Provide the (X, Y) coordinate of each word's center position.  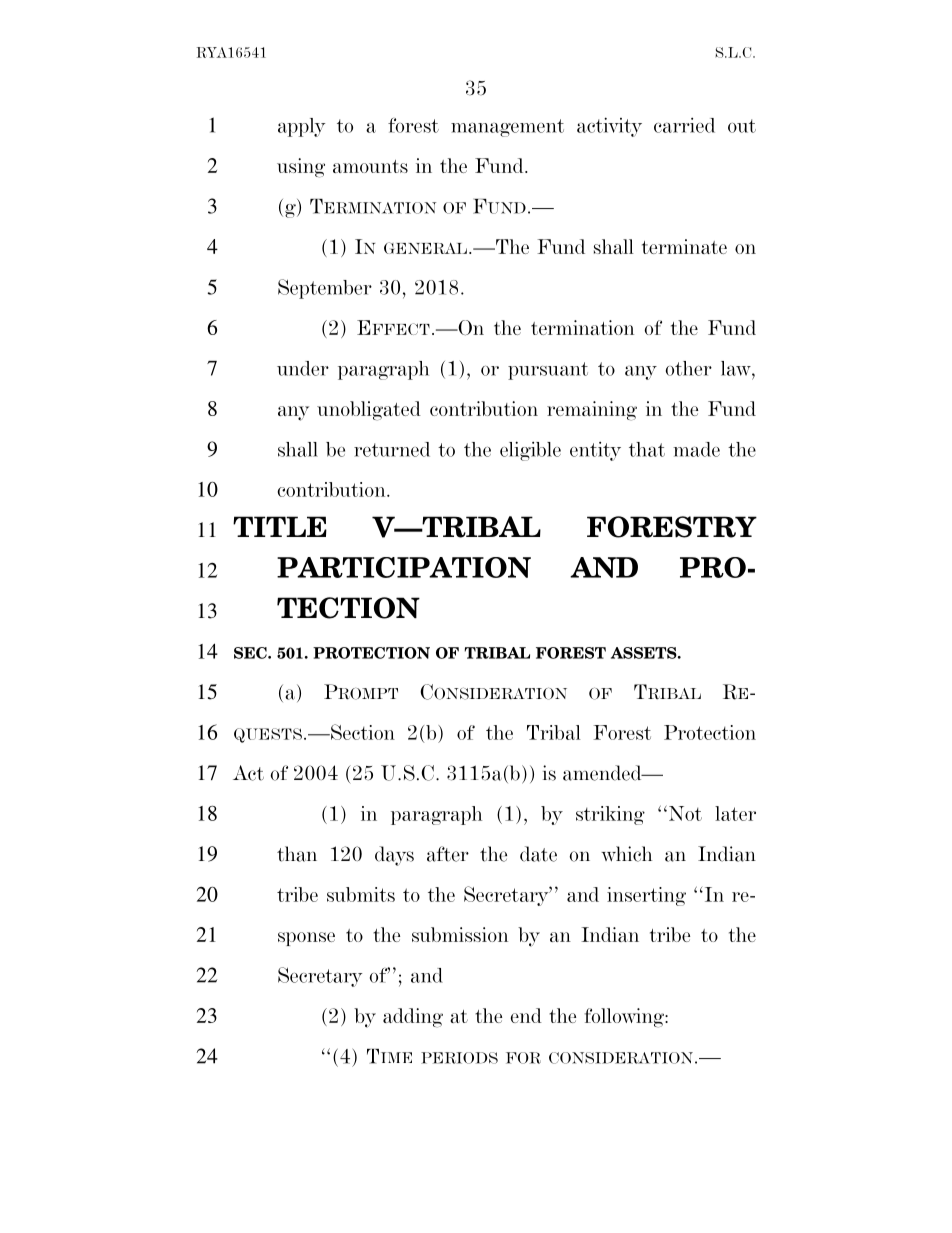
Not (685, 813)
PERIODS (459, 1058)
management (507, 128)
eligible (530, 451)
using (301, 168)
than (297, 854)
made (696, 449)
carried (684, 125)
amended (603, 773)
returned (392, 449)
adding (413, 1018)
